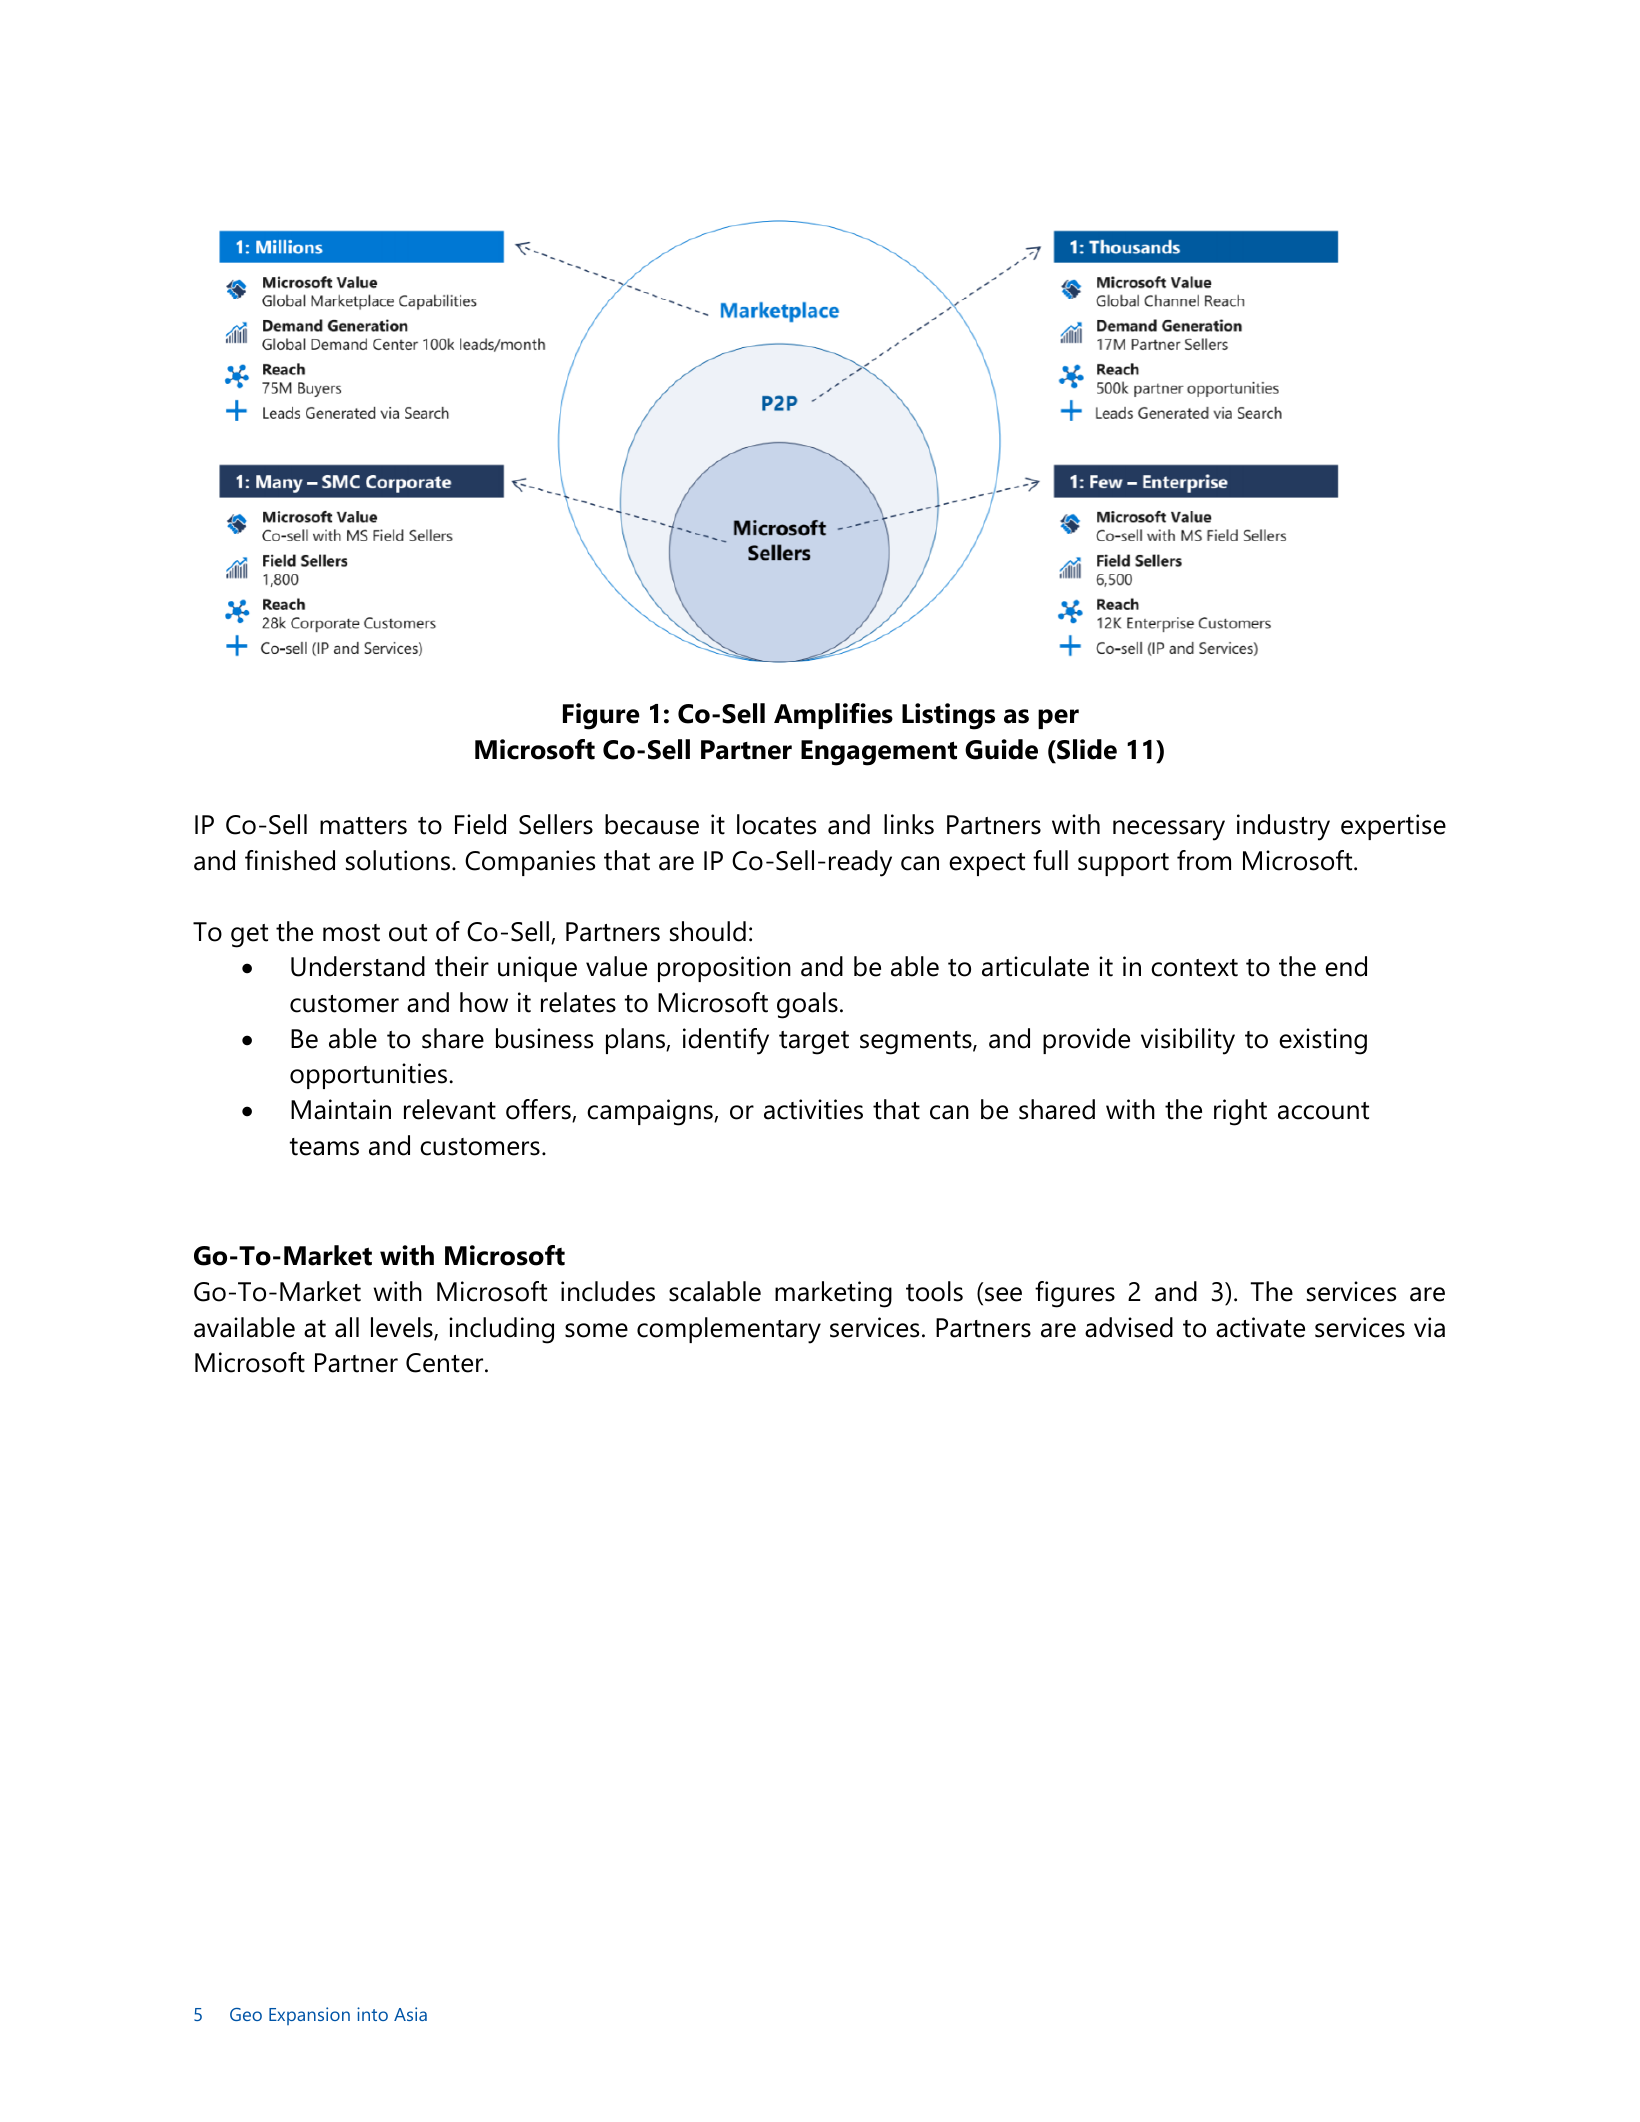  I want to click on Asia, so click(410, 2014).
